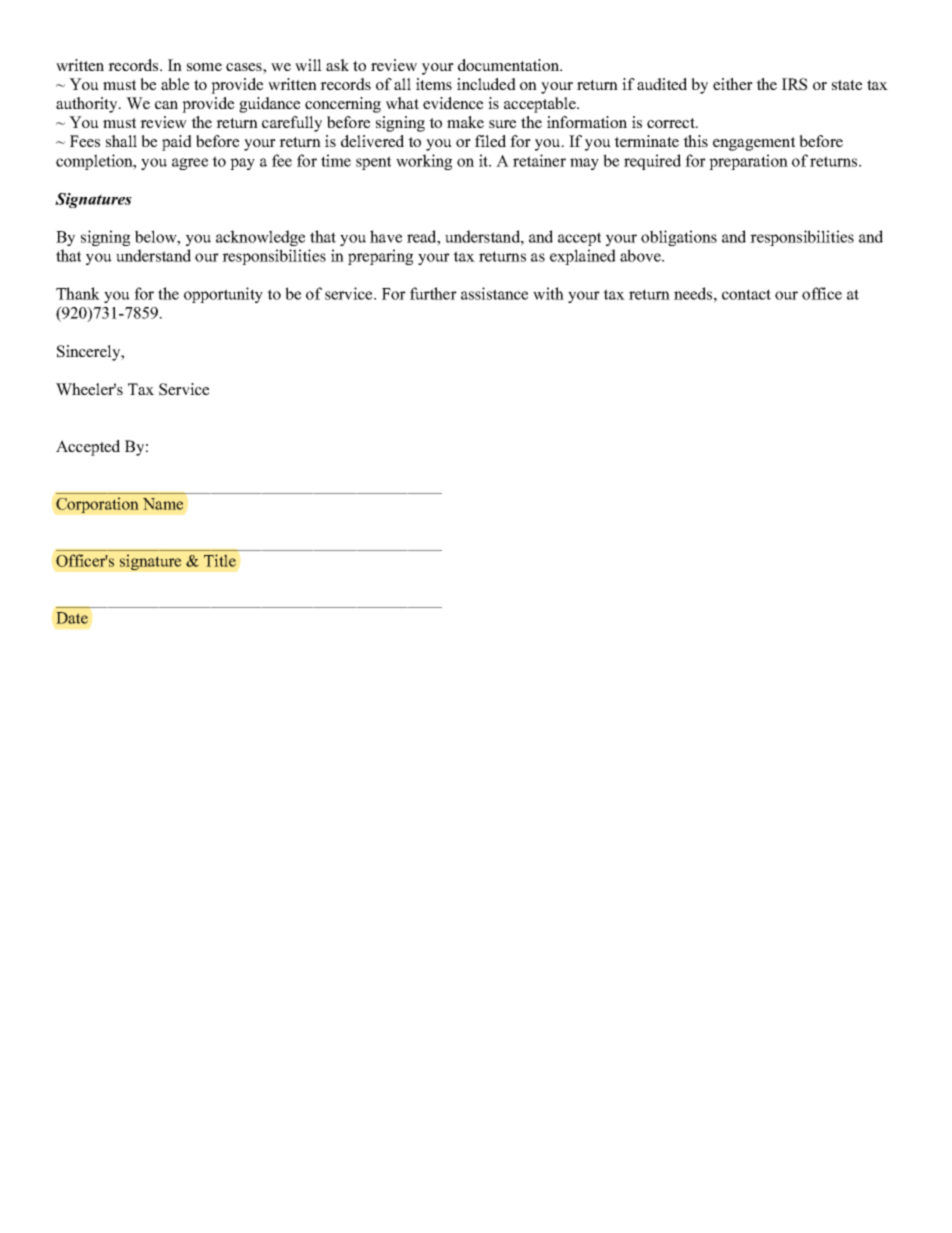  What do you see at coordinates (733, 84) in the document?
I see `either` at bounding box center [733, 84].
